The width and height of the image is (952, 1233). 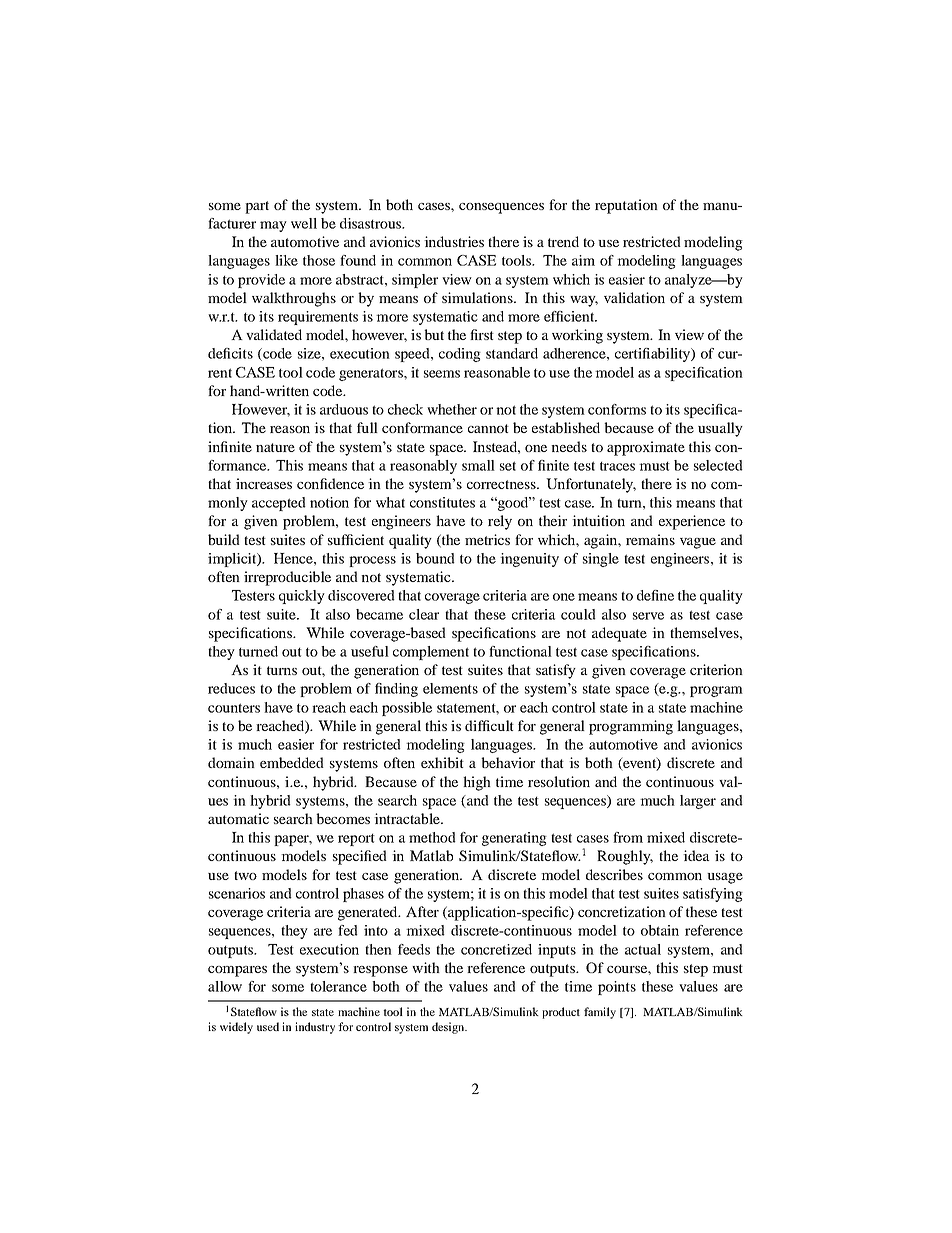 What do you see at coordinates (698, 802) in the image?
I see `larger` at bounding box center [698, 802].
